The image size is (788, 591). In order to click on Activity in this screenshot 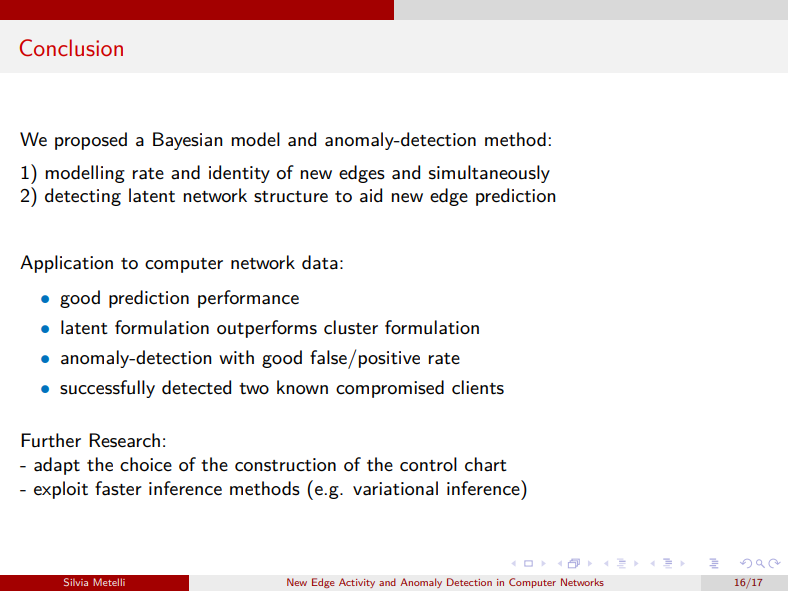, I will do `click(357, 583)`.
